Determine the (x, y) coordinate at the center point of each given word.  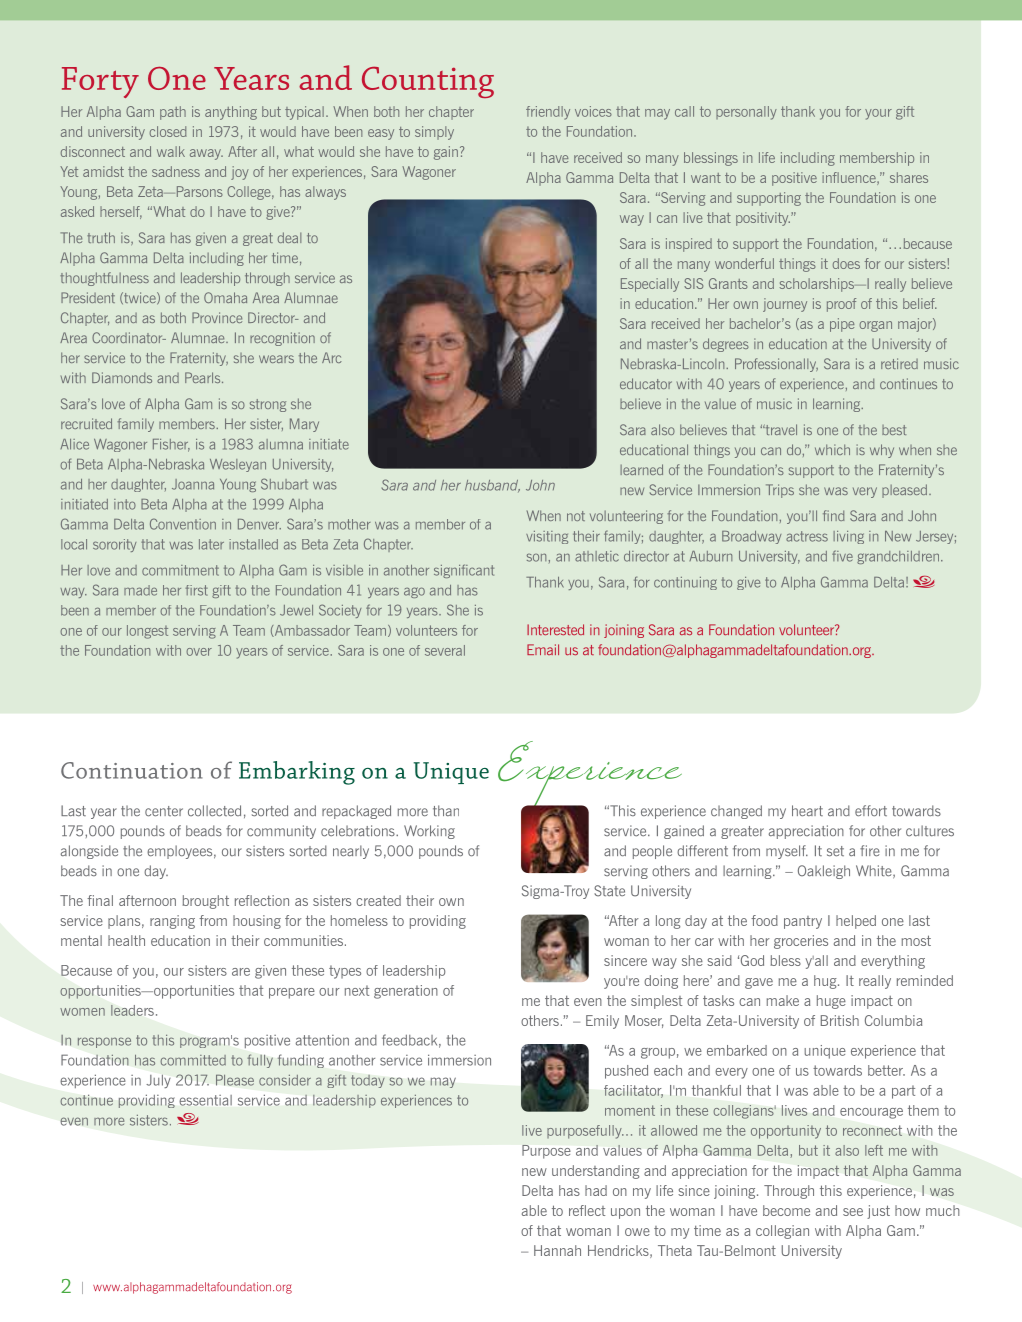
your (878, 114)
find (833, 515)
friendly (548, 113)
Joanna (193, 484)
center (164, 811)
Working (429, 832)
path (173, 113)
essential (206, 1100)
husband (492, 486)
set (835, 851)
